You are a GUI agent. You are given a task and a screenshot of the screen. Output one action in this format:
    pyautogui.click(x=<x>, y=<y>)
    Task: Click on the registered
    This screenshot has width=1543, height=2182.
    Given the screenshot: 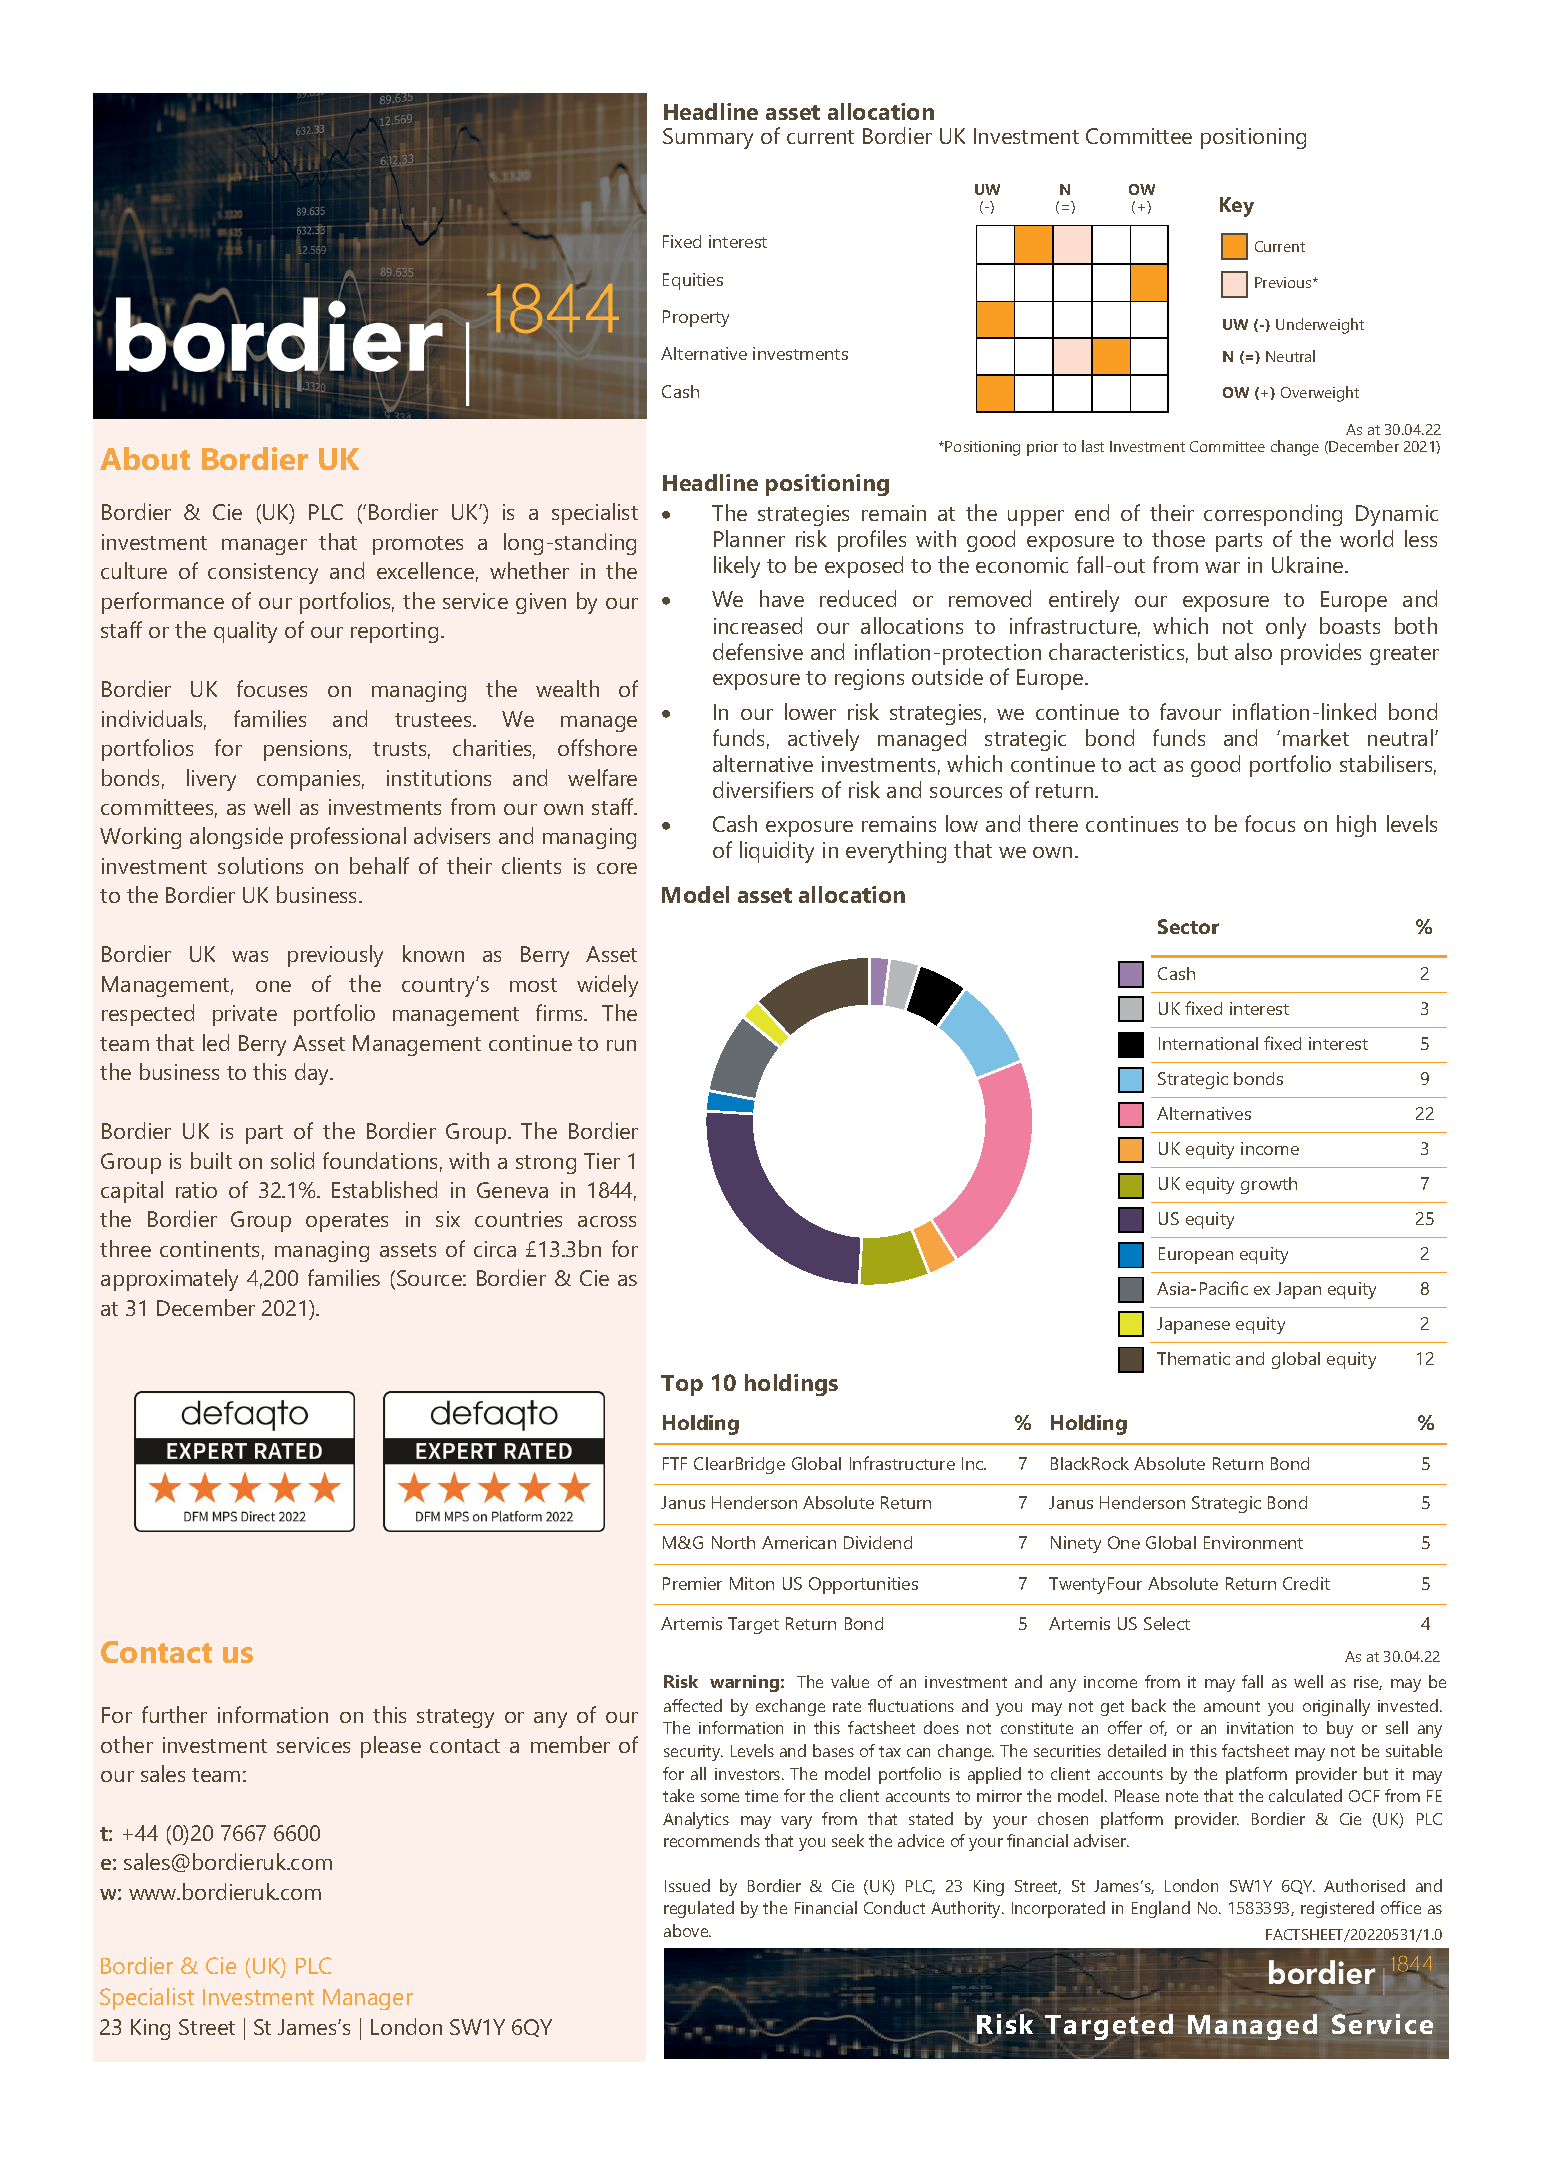 What is the action you would take?
    pyautogui.click(x=1337, y=1909)
